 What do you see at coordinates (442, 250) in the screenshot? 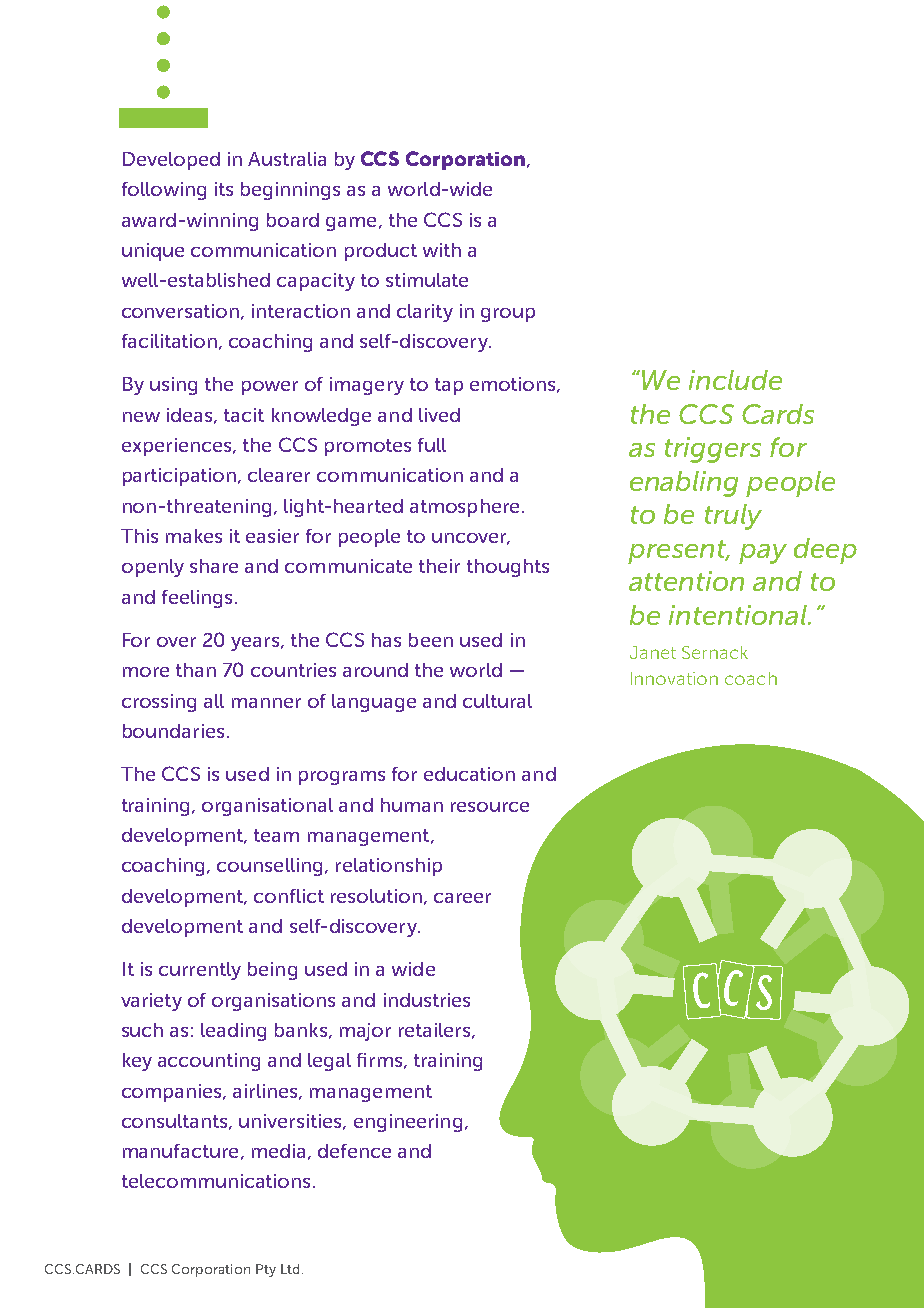
I see `with` at bounding box center [442, 250].
